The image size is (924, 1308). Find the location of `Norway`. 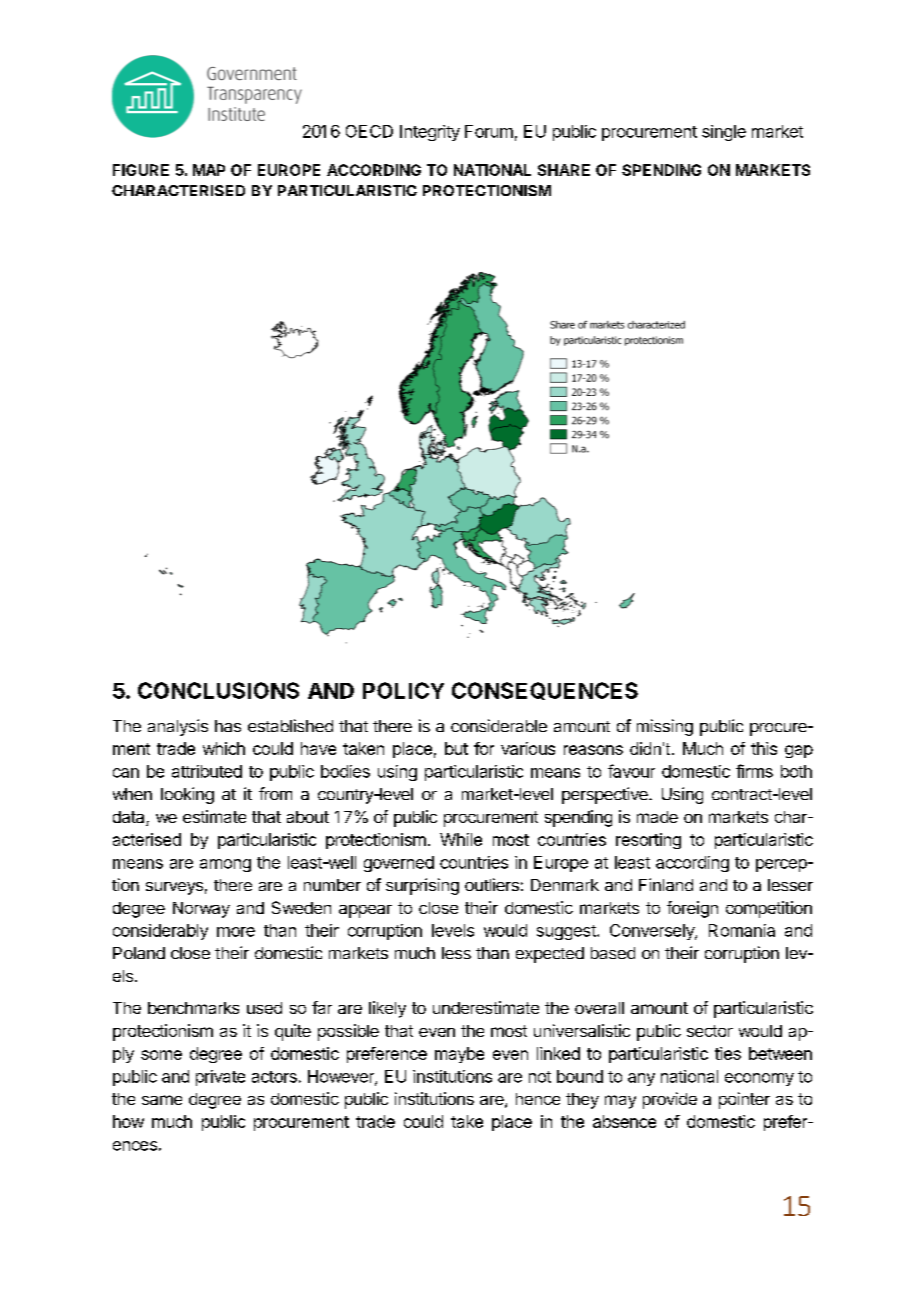

Norway is located at coordinates (201, 910).
